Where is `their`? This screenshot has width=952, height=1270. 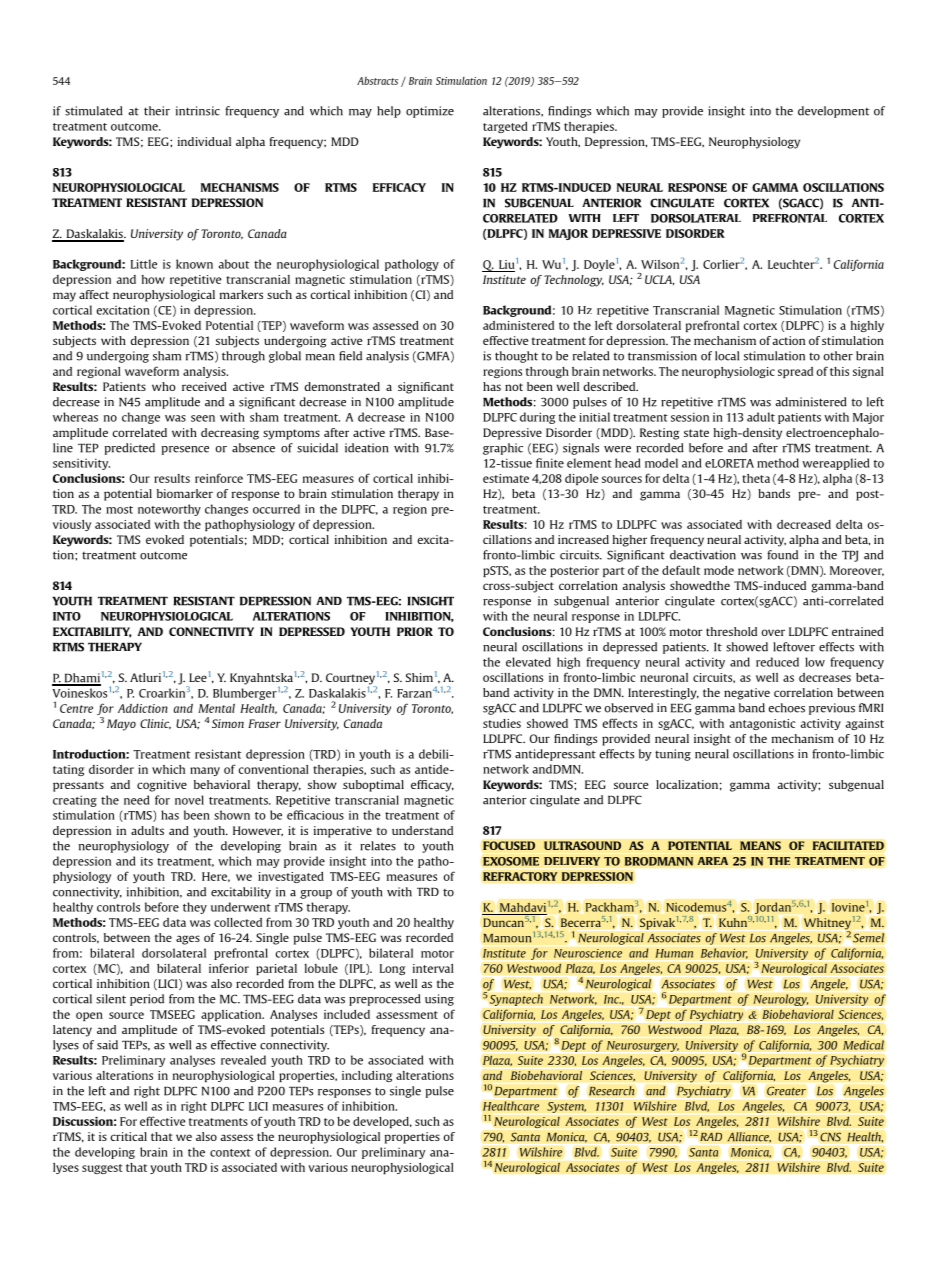
their is located at coordinates (157, 111).
